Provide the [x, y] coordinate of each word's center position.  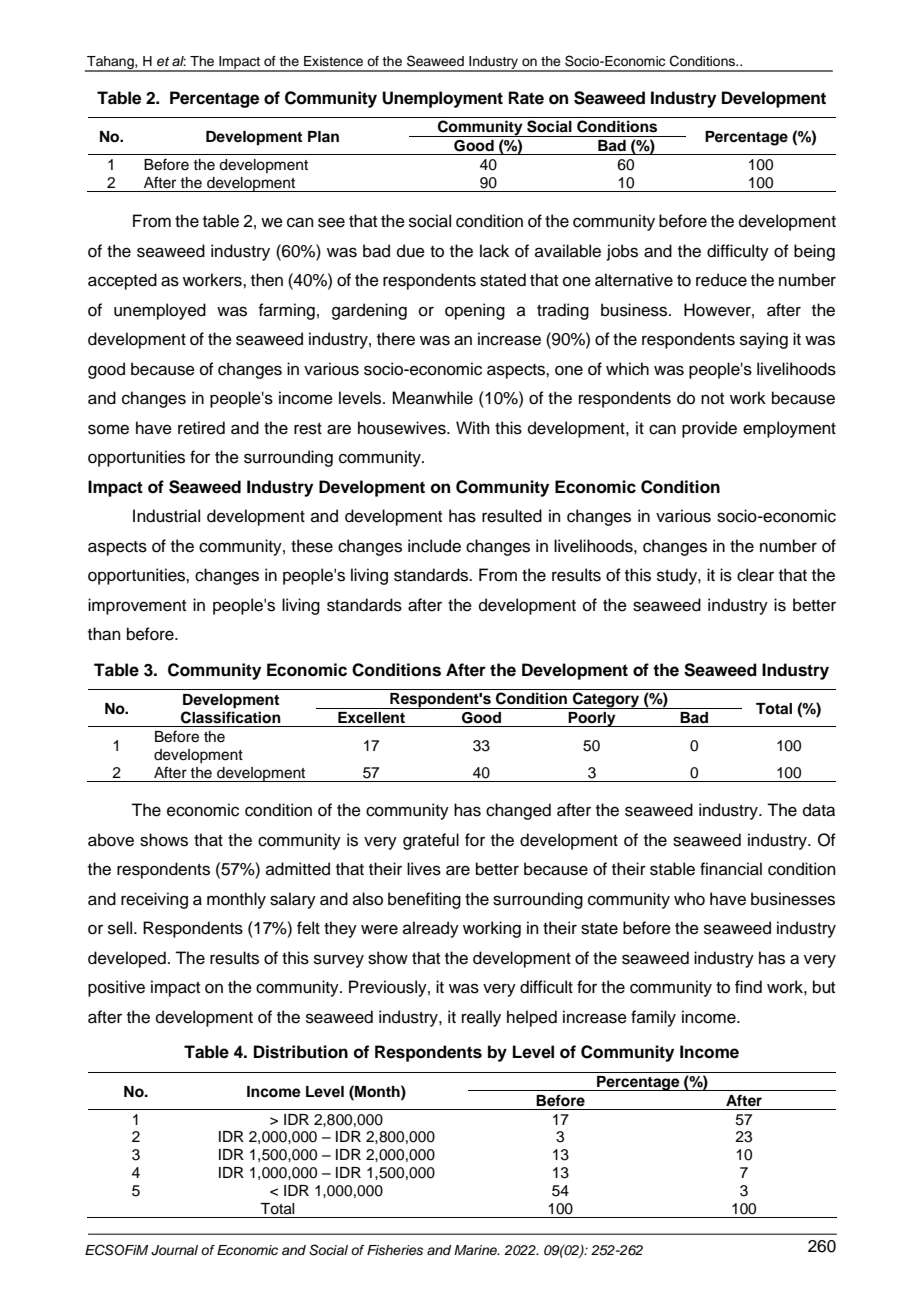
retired [201, 428]
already [431, 929]
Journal [174, 1250]
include [434, 546]
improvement [137, 606]
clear [755, 575]
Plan [323, 136]
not [712, 399]
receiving [154, 900]
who [689, 899]
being [814, 252]
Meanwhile [432, 398]
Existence [333, 61]
